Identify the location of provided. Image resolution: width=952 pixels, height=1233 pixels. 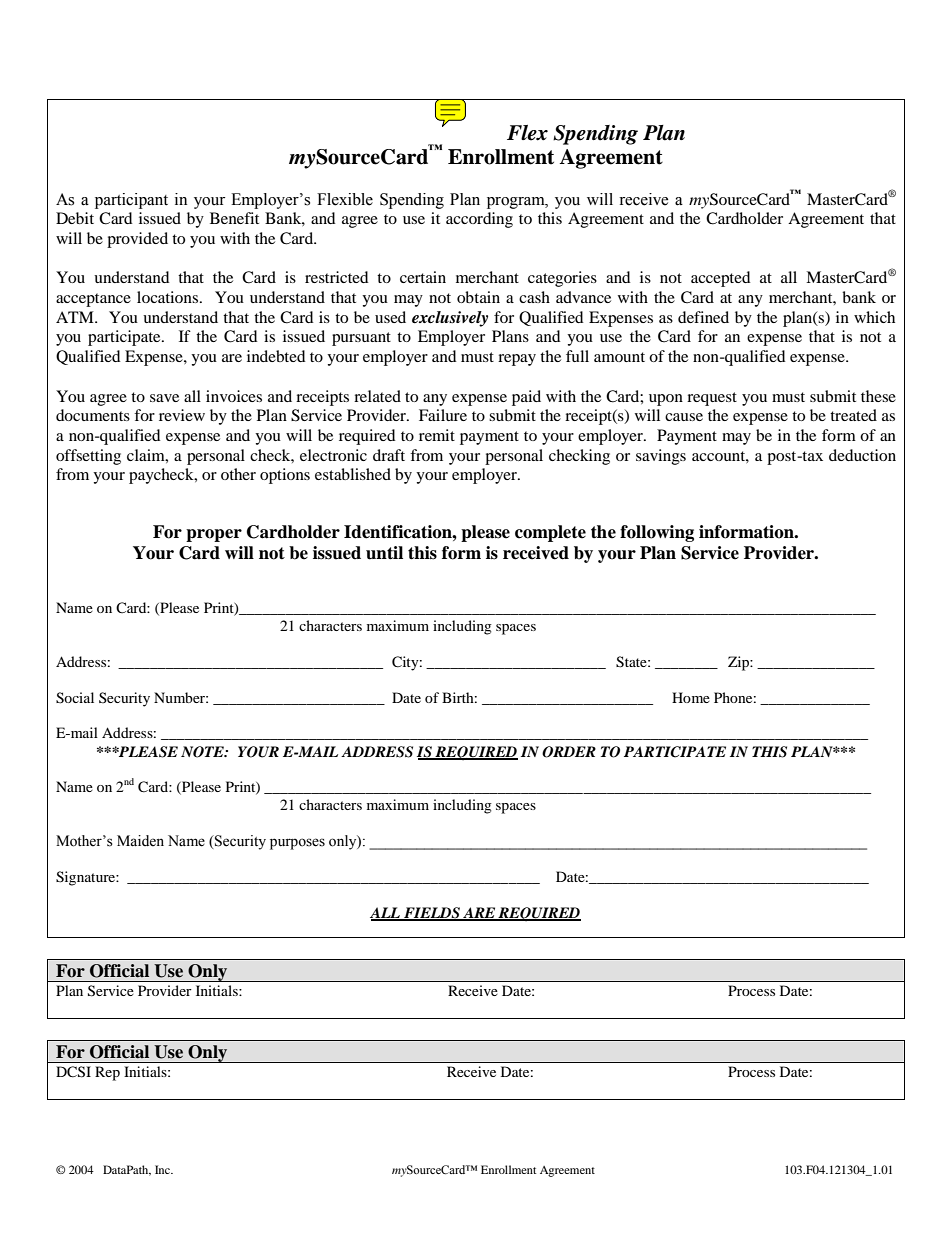
(137, 240).
